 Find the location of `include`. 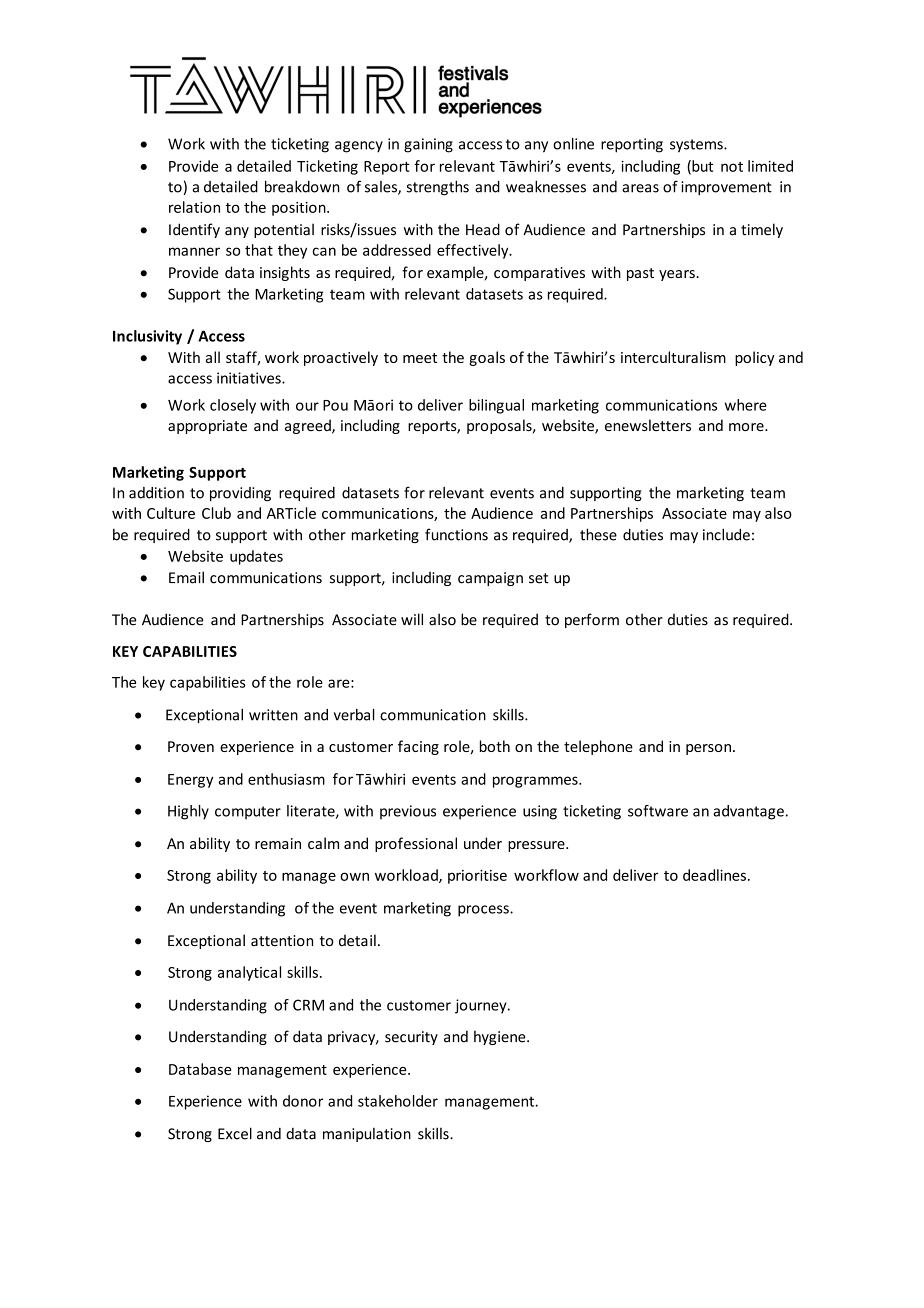

include is located at coordinates (726, 534).
